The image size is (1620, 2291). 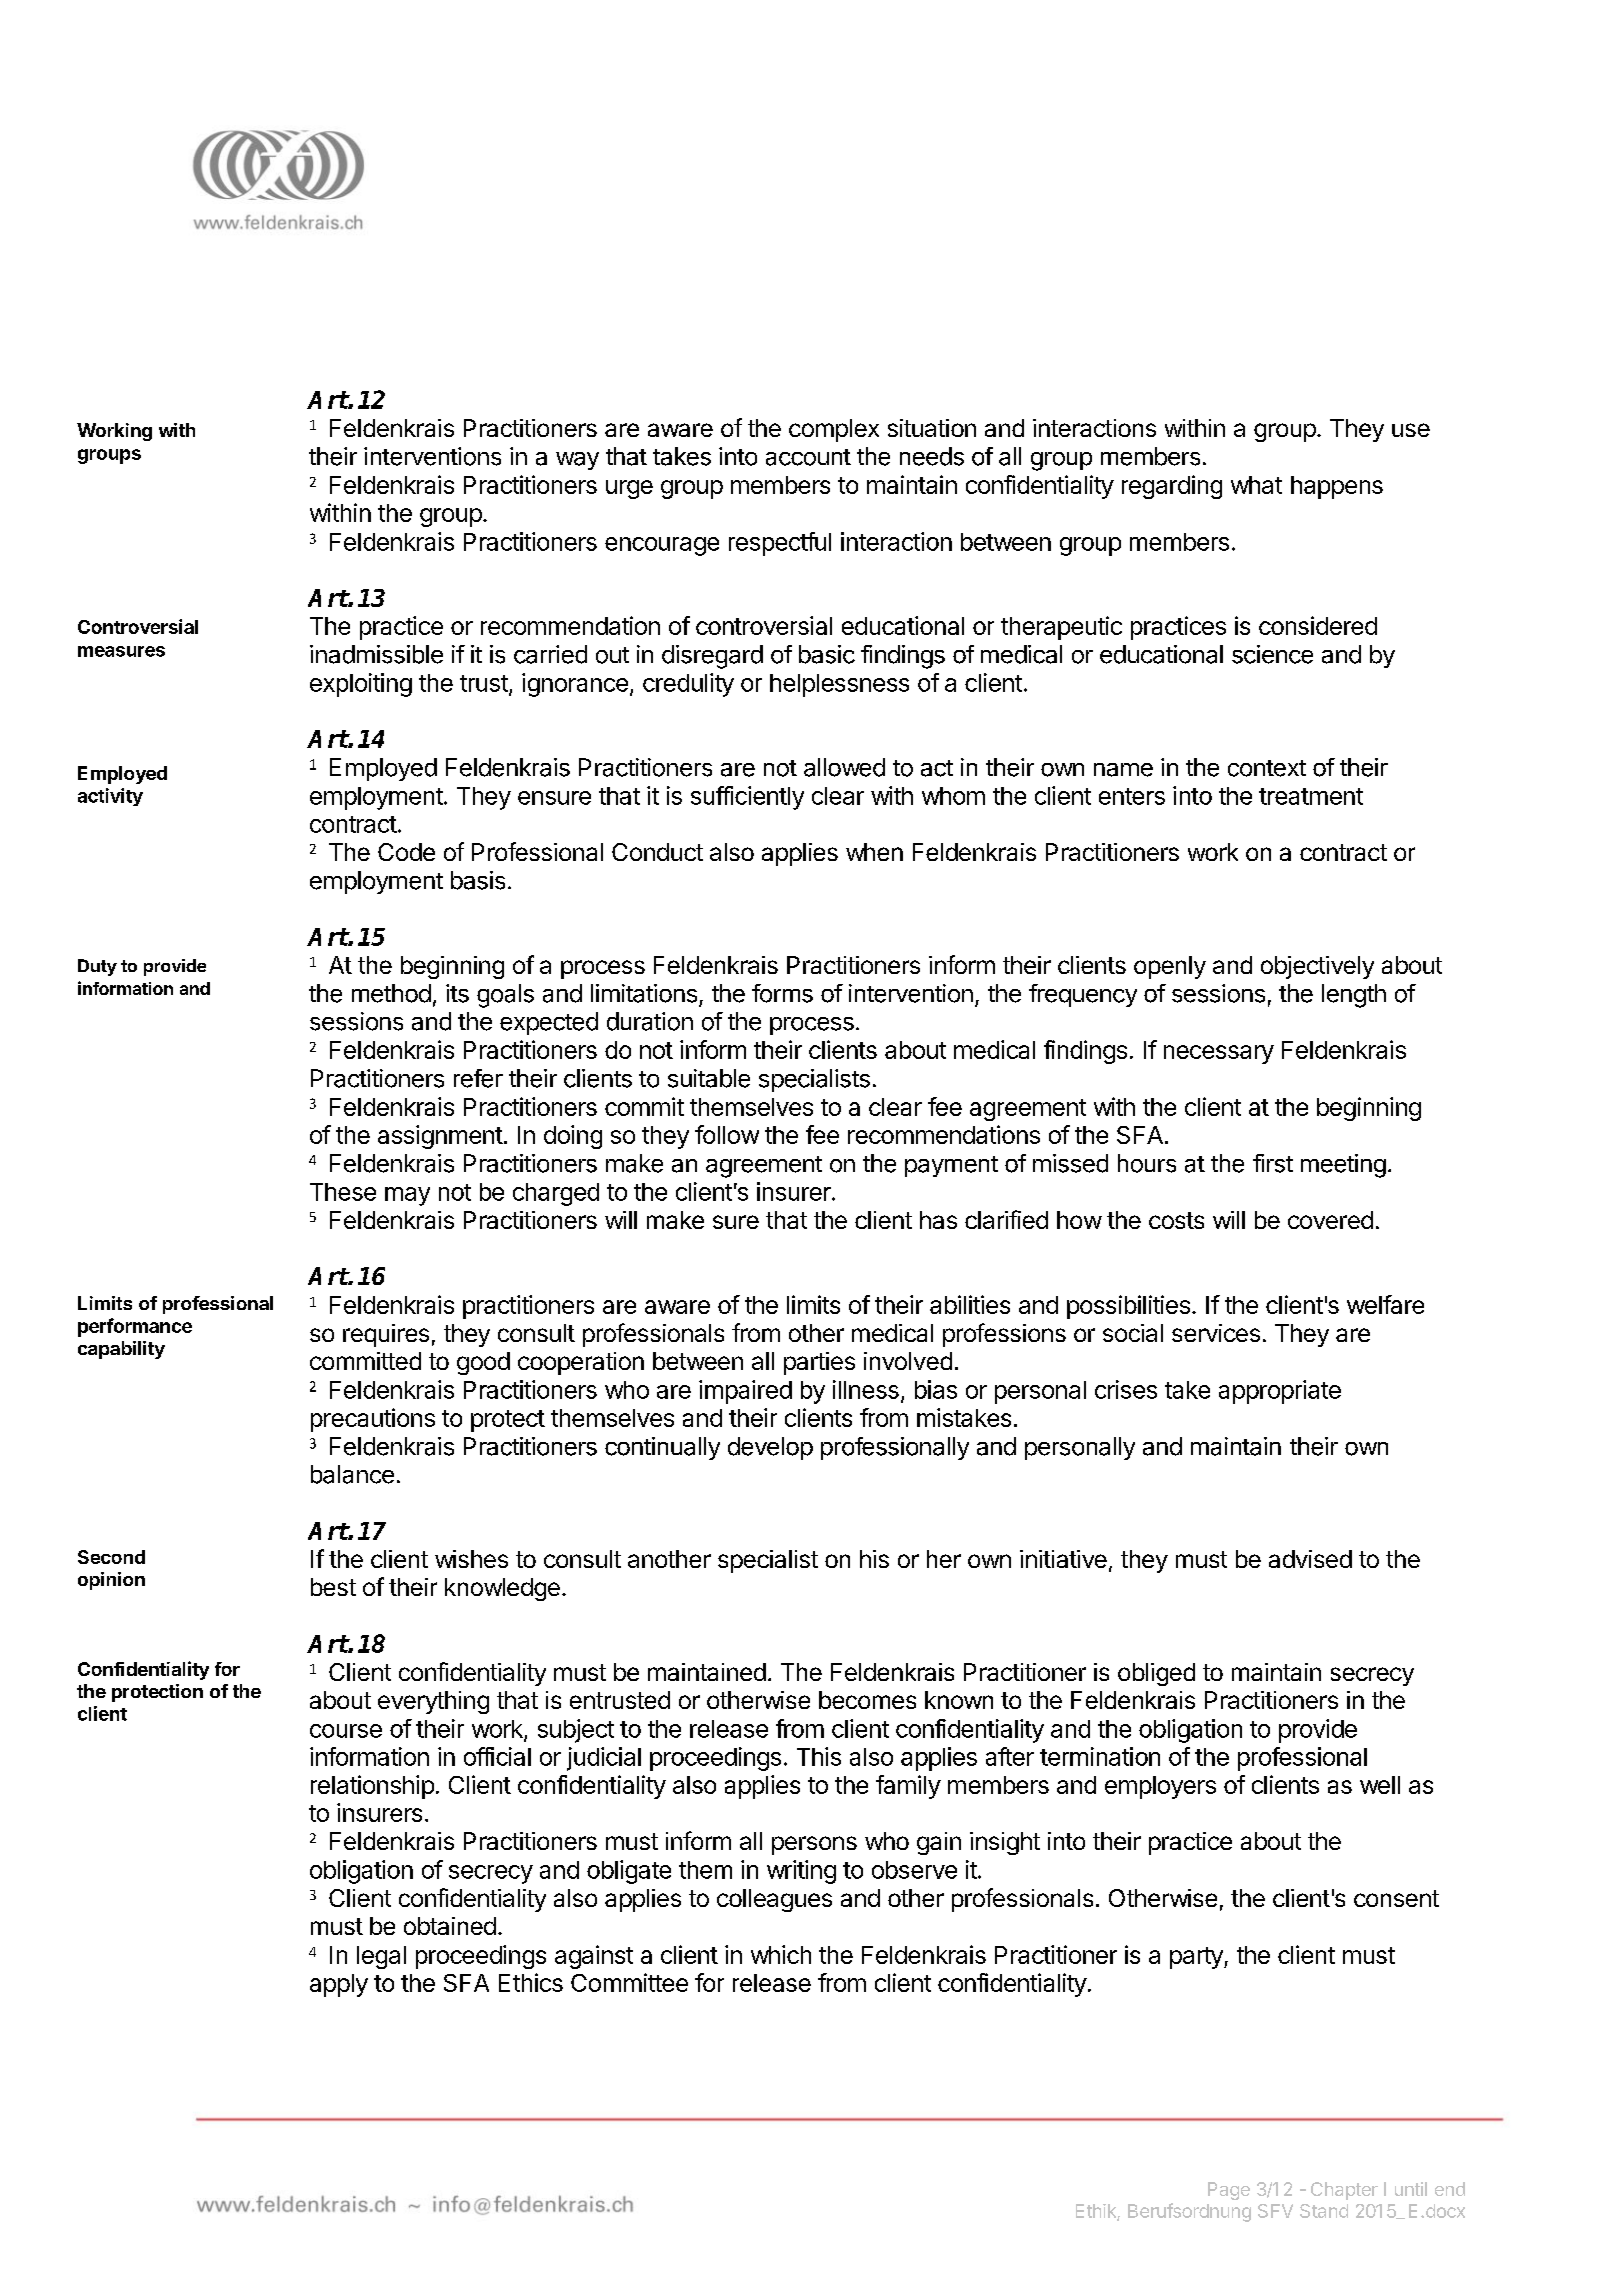 I want to click on account, so click(x=808, y=457).
